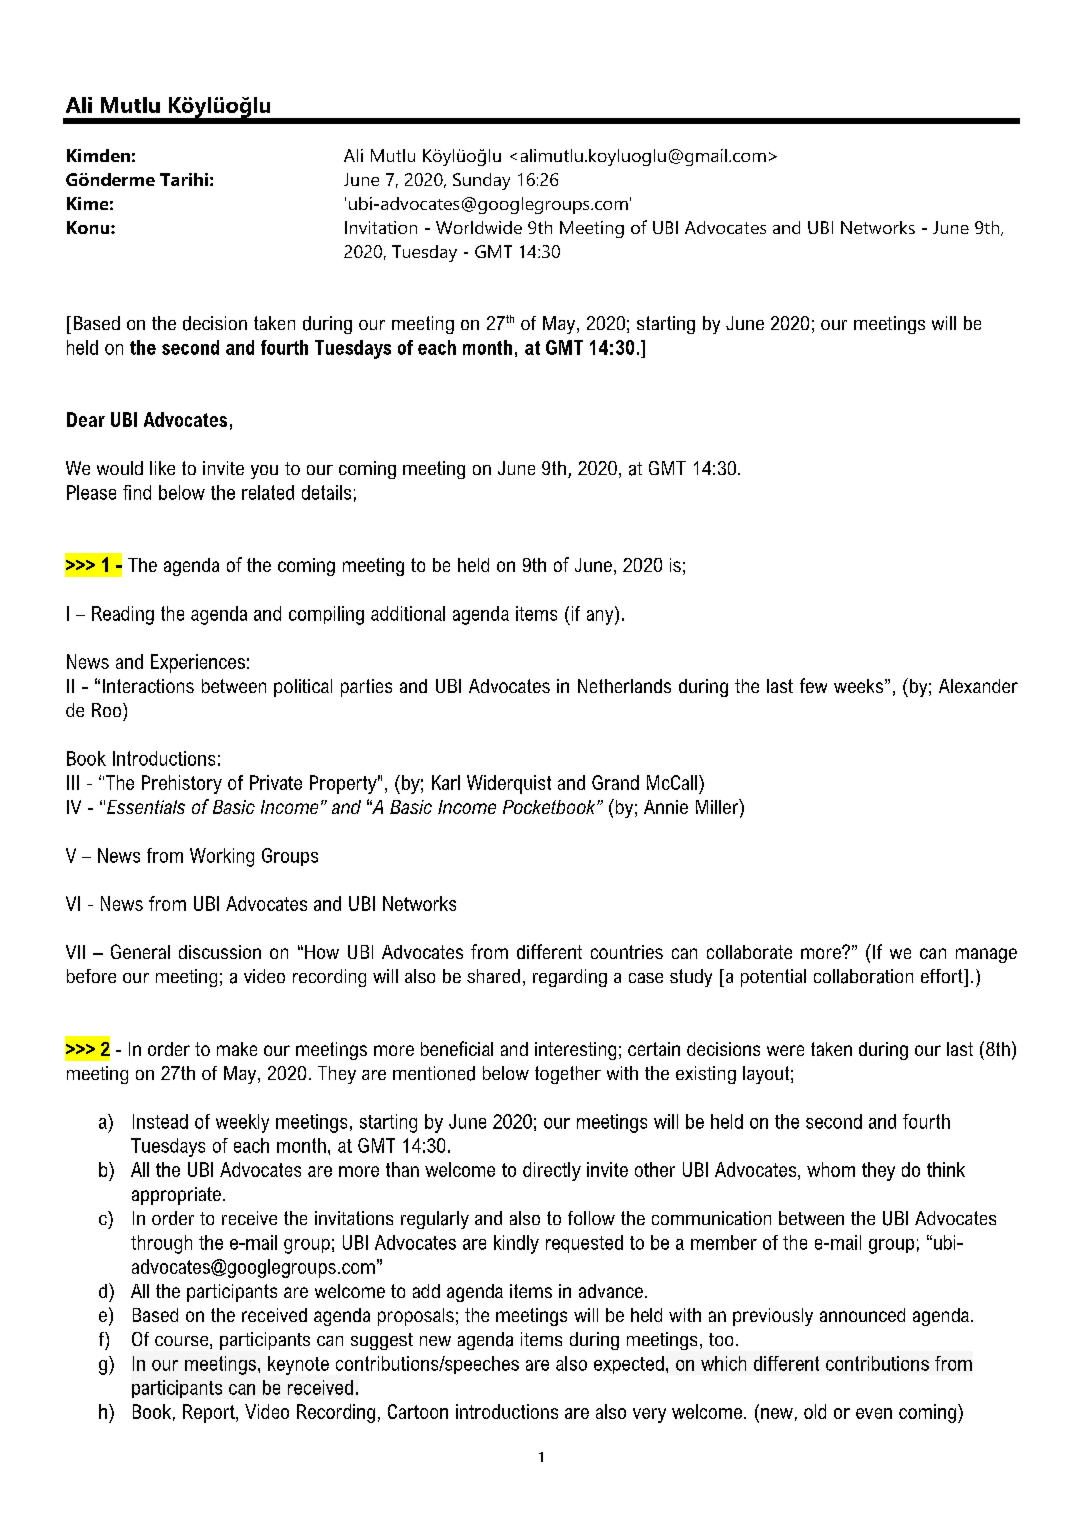 The image size is (1083, 1531). What do you see at coordinates (446, 782) in the screenshot?
I see `Karl` at bounding box center [446, 782].
